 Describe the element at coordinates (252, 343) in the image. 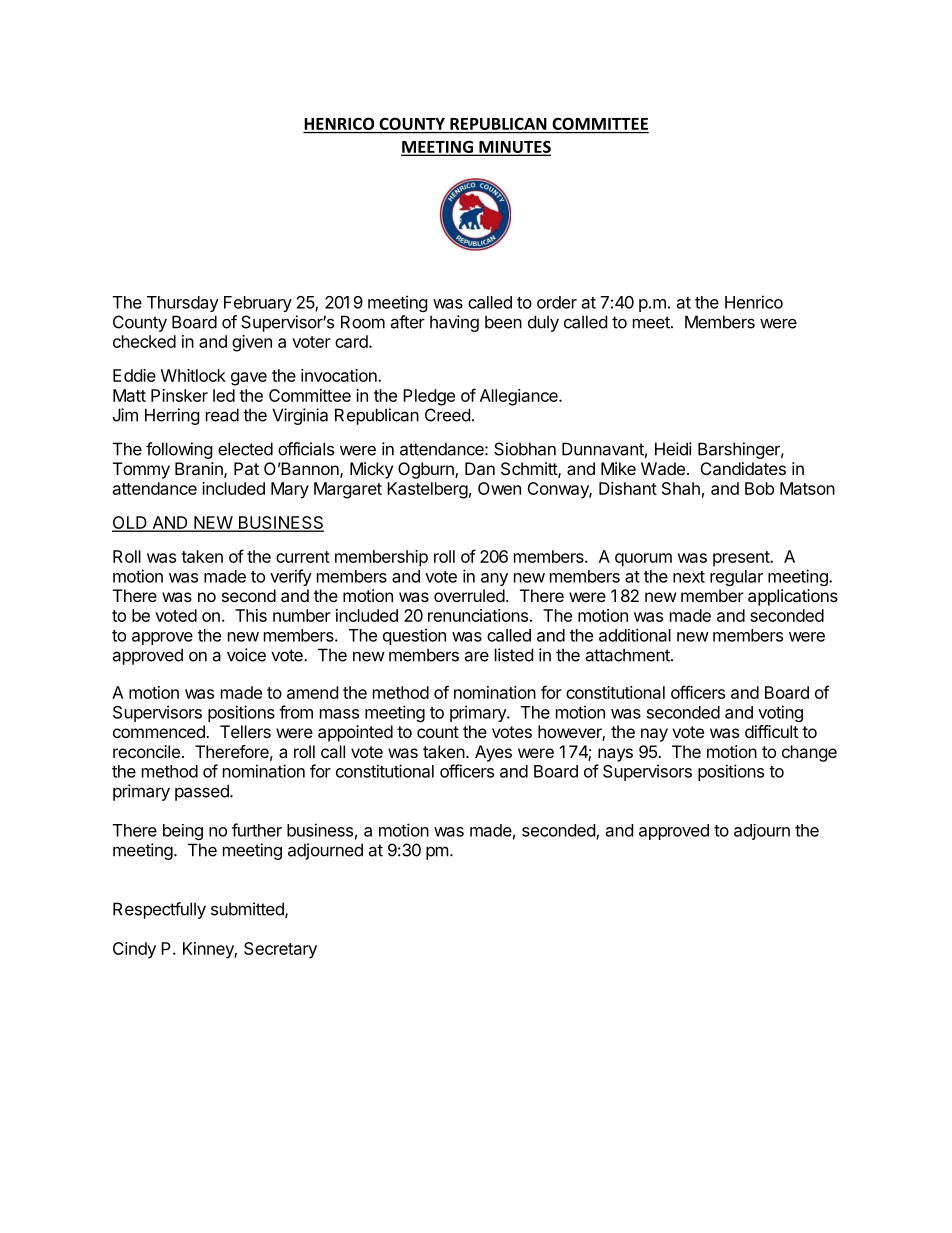

I see `given` at that location.
